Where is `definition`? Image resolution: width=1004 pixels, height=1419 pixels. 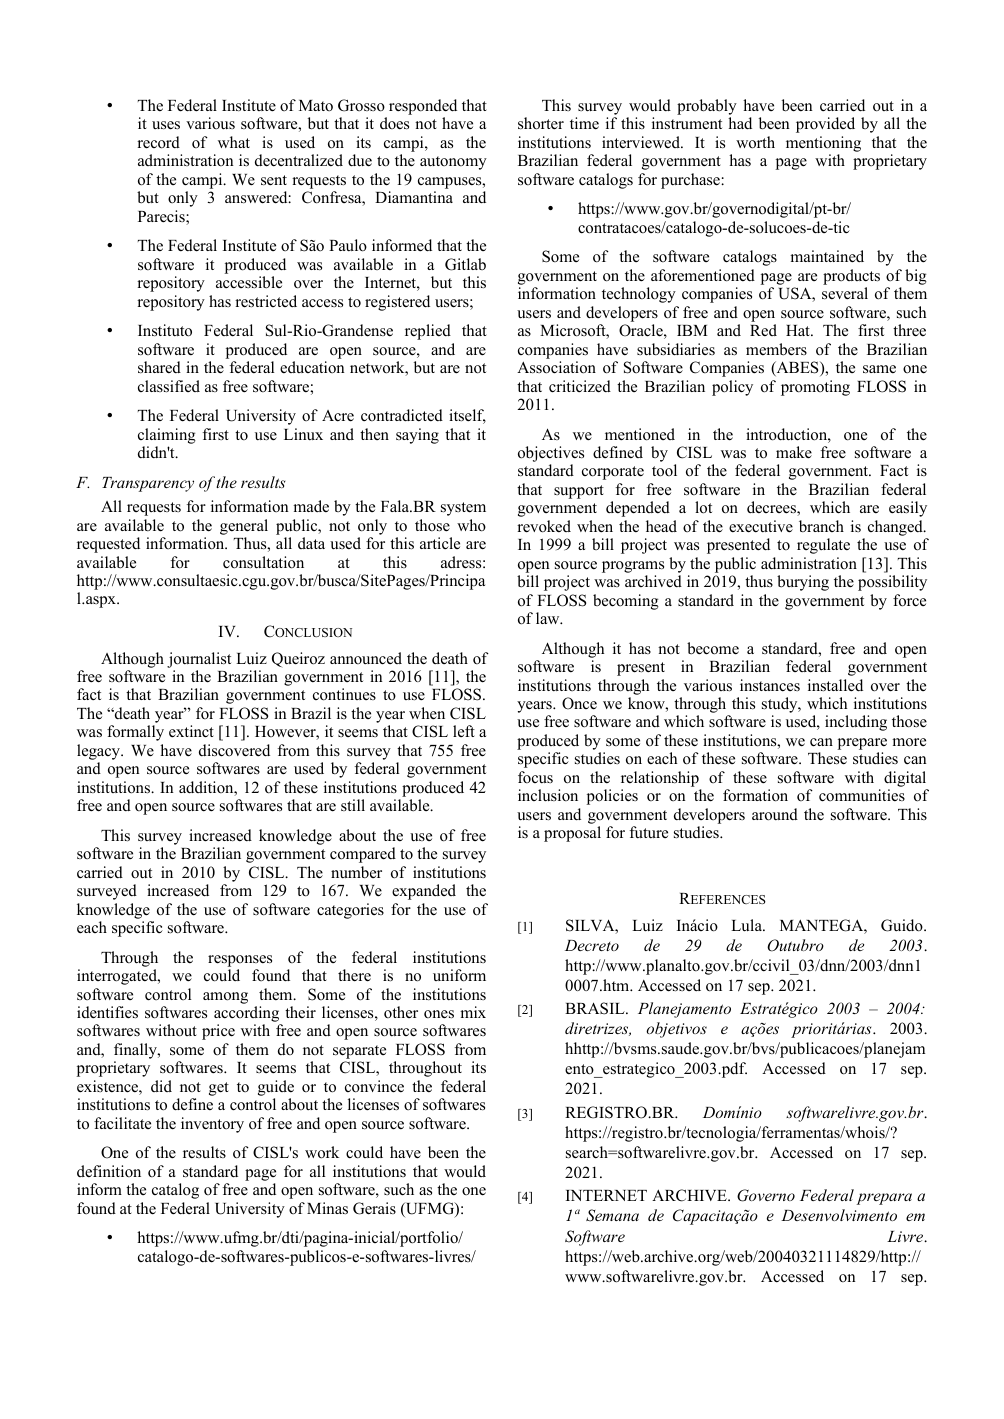
definition is located at coordinates (109, 1171).
